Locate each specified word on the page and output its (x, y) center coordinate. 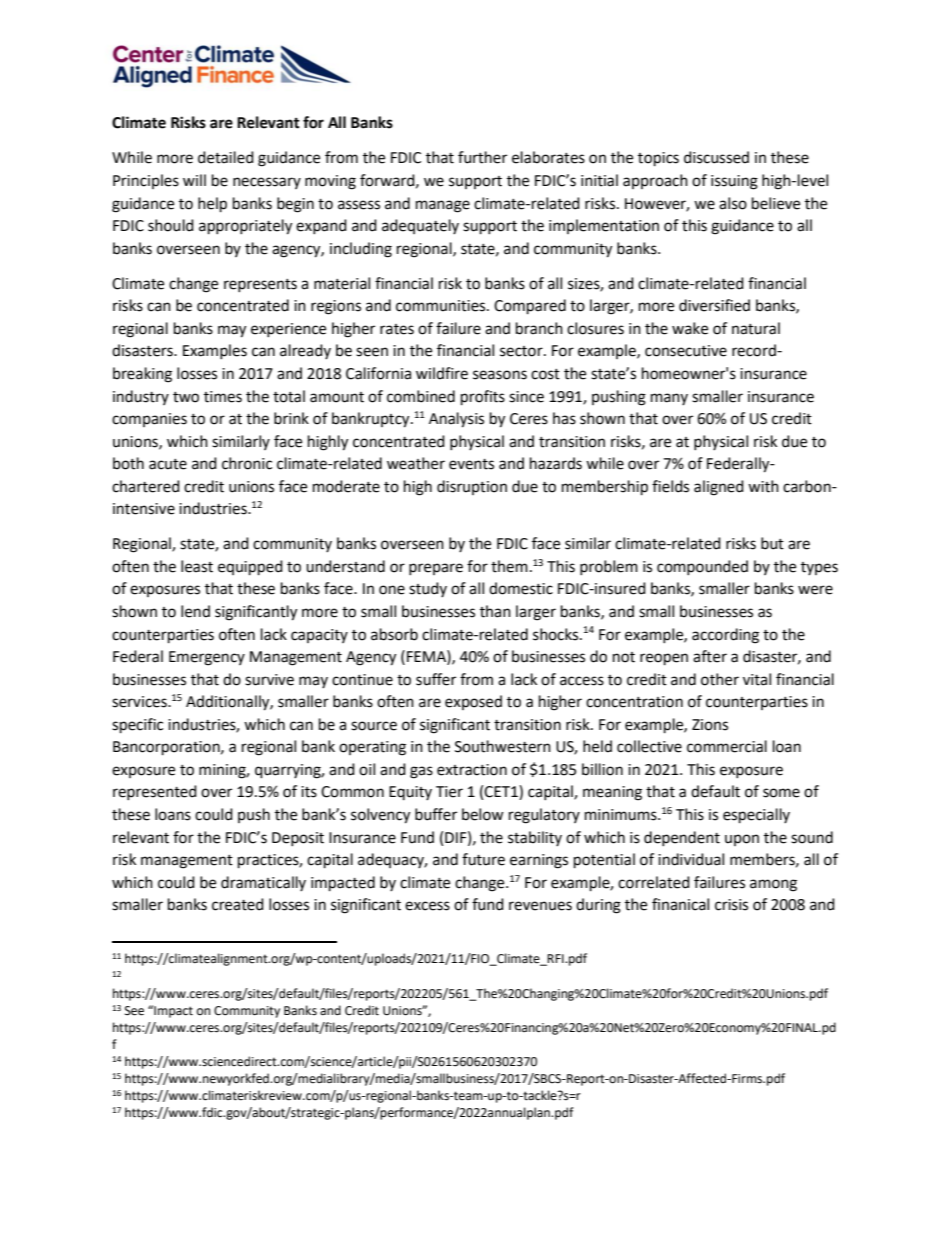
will (194, 180)
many (669, 399)
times (223, 397)
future (483, 859)
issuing (734, 182)
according (725, 636)
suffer (436, 679)
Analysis (456, 420)
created (238, 904)
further (482, 157)
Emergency (207, 658)
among (773, 885)
